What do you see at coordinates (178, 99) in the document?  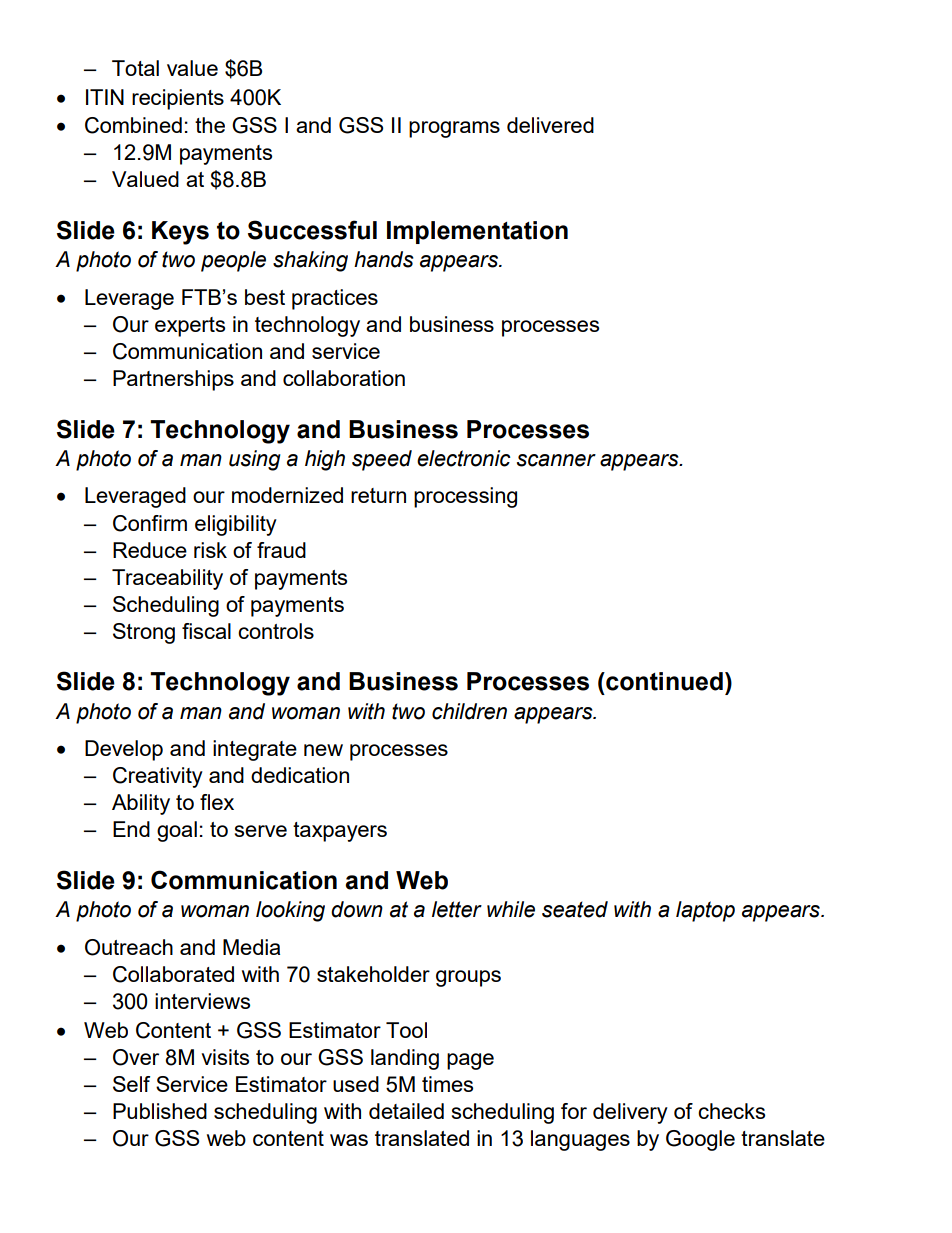 I see `recipients` at bounding box center [178, 99].
